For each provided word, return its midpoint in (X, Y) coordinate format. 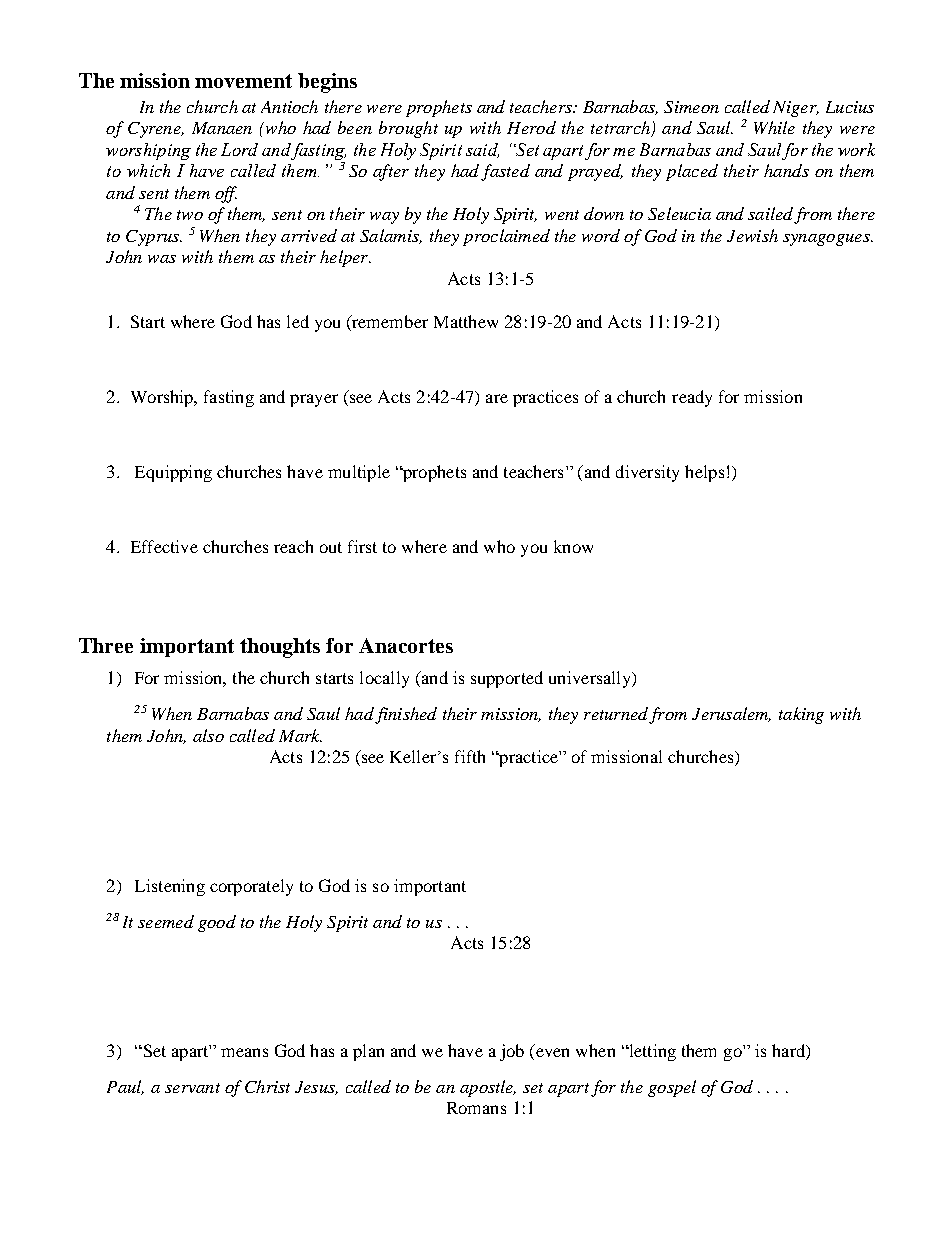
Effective (164, 546)
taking (801, 715)
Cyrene (155, 130)
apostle (488, 1088)
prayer (314, 400)
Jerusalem (731, 714)
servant (192, 1088)
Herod (531, 127)
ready (692, 398)
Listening (170, 887)
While (774, 127)
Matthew (466, 321)
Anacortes (406, 645)
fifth (470, 756)
